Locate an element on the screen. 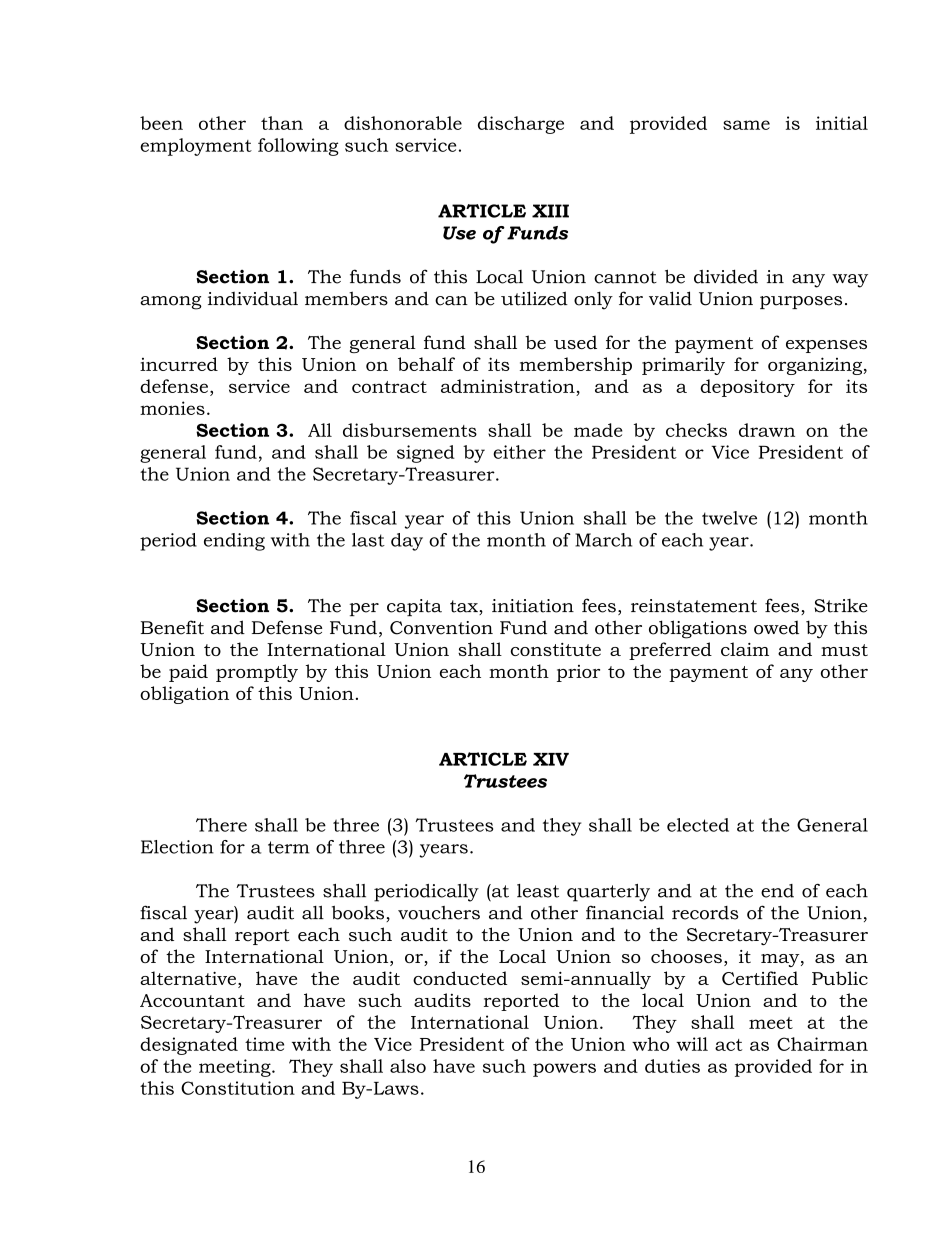  same is located at coordinates (746, 125).
